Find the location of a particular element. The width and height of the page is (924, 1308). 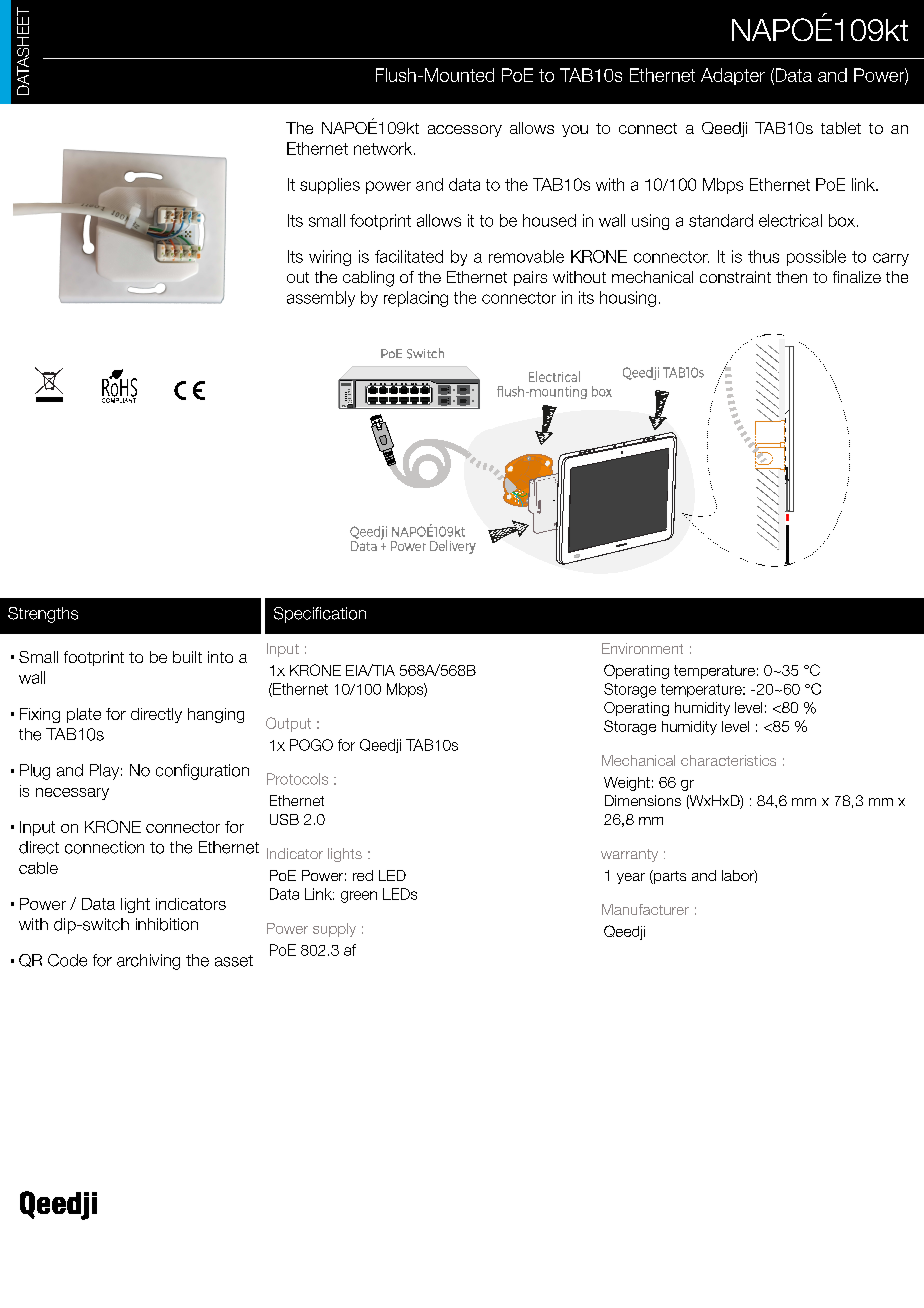

Strengths is located at coordinates (43, 615).
